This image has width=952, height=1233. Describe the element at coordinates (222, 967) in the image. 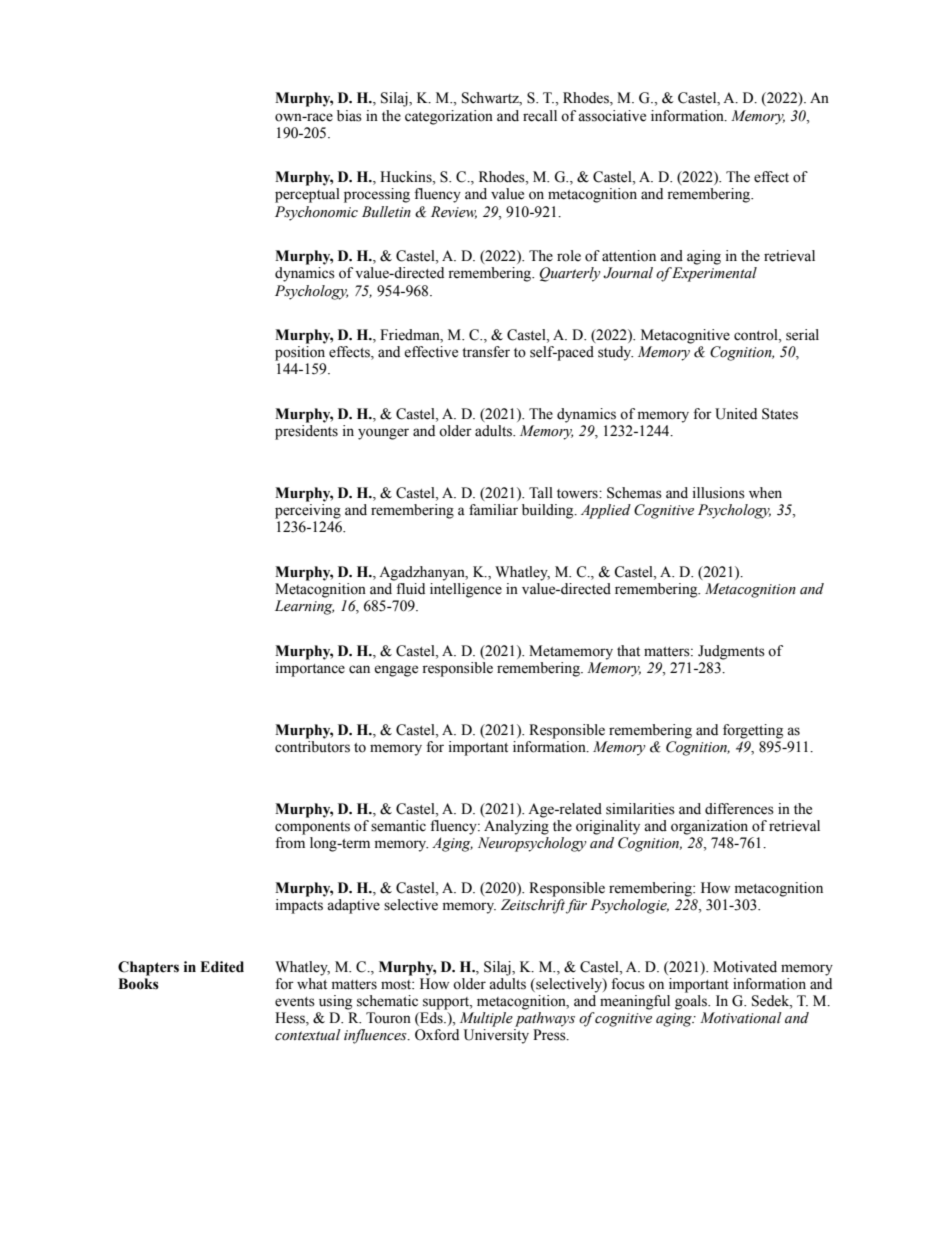

I see `Edited` at that location.
